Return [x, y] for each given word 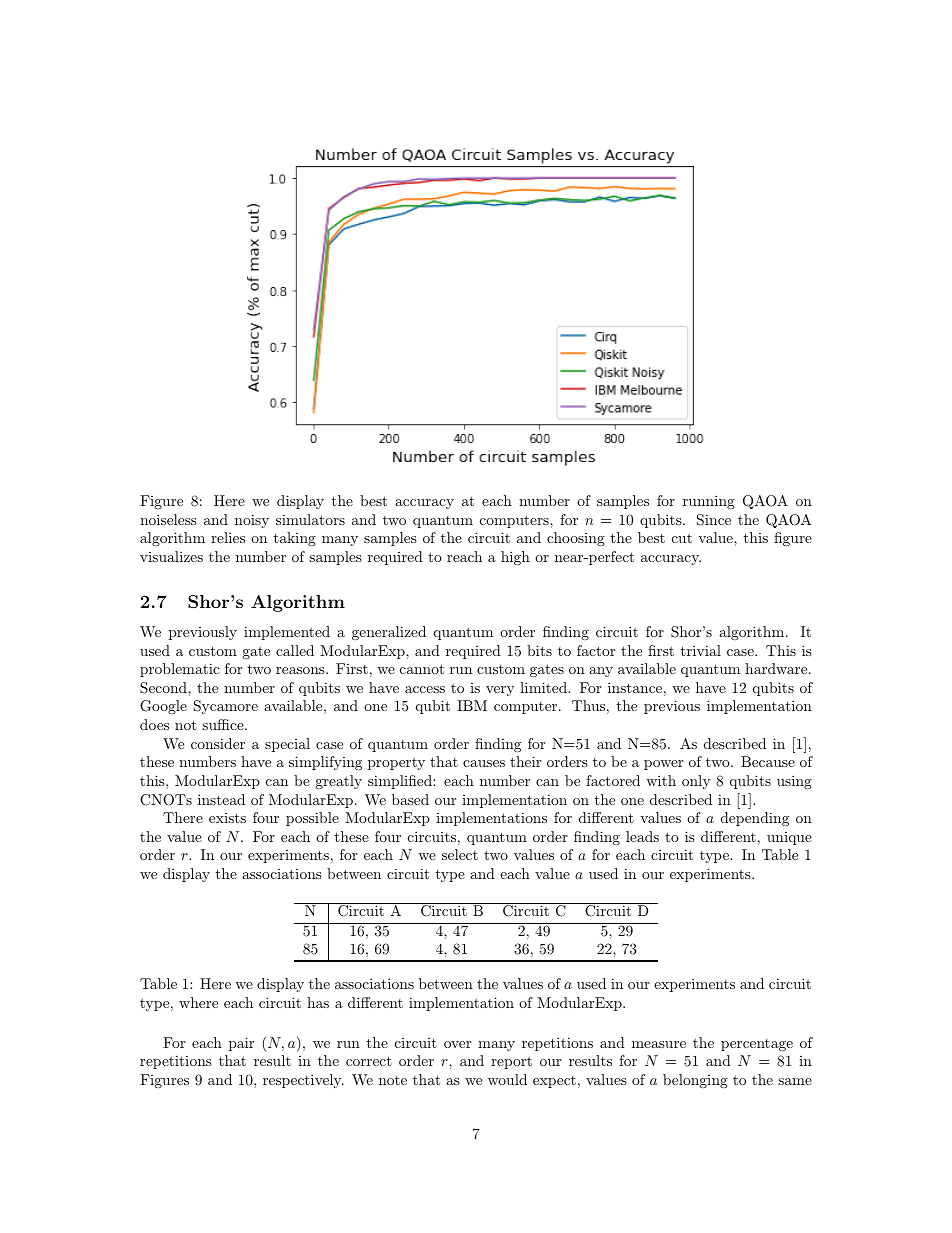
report [511, 1062]
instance [635, 687]
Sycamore [226, 707]
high [515, 558]
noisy [252, 521]
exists [227, 818]
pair [241, 1044]
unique [789, 838]
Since [714, 520]
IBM [472, 705]
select [460, 854]
